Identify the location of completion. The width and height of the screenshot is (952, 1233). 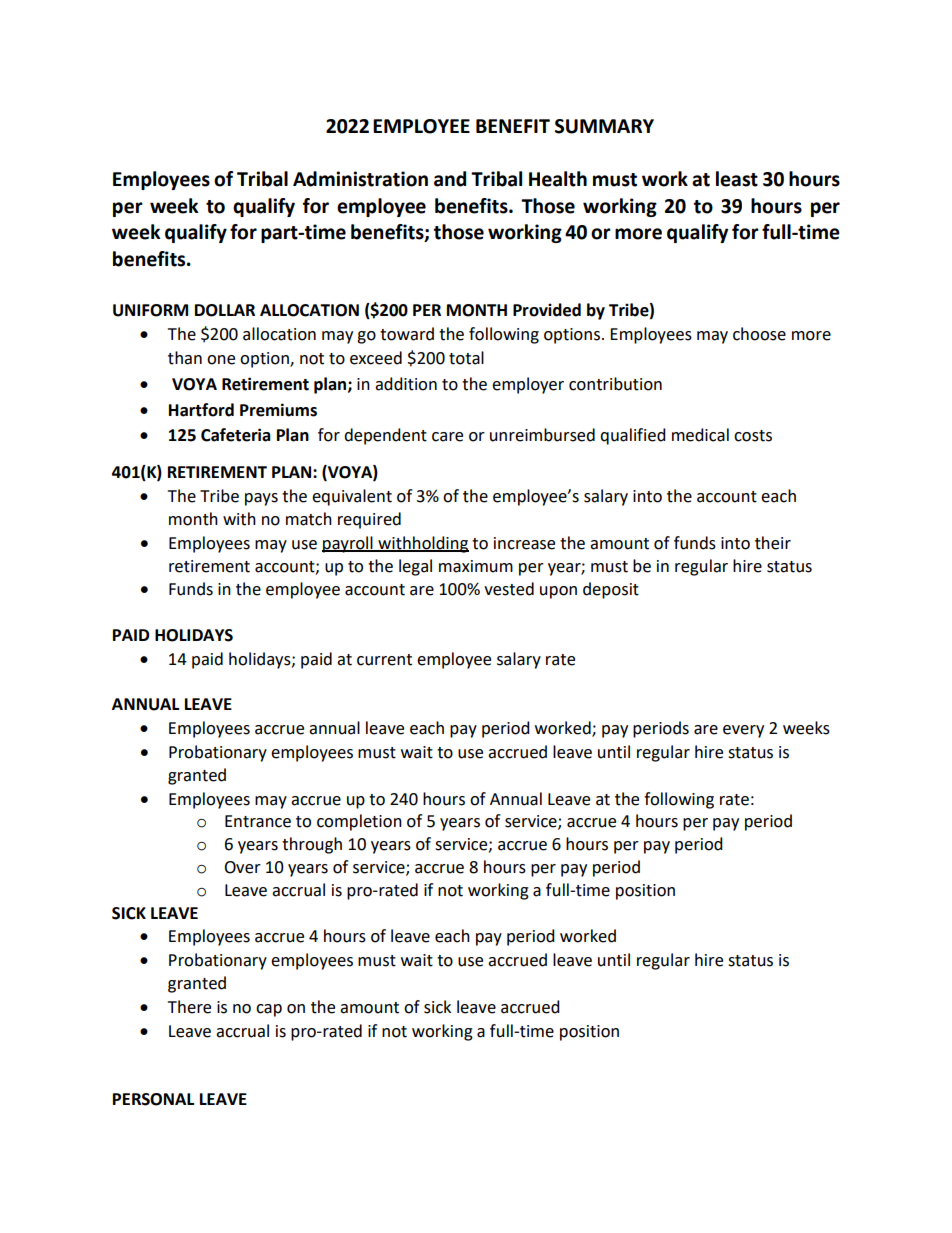
(359, 822).
